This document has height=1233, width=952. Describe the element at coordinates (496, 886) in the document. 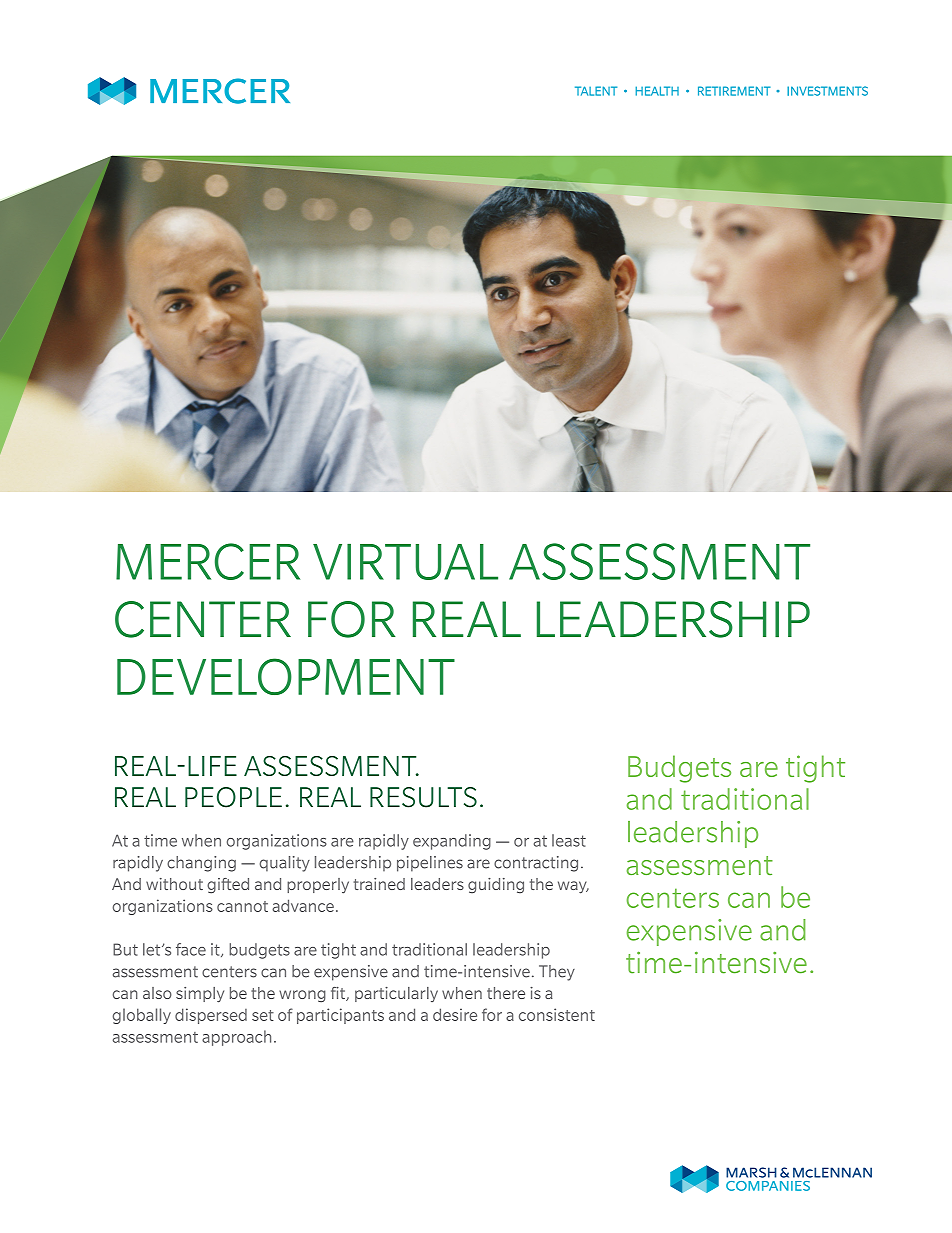

I see `guiding` at that location.
